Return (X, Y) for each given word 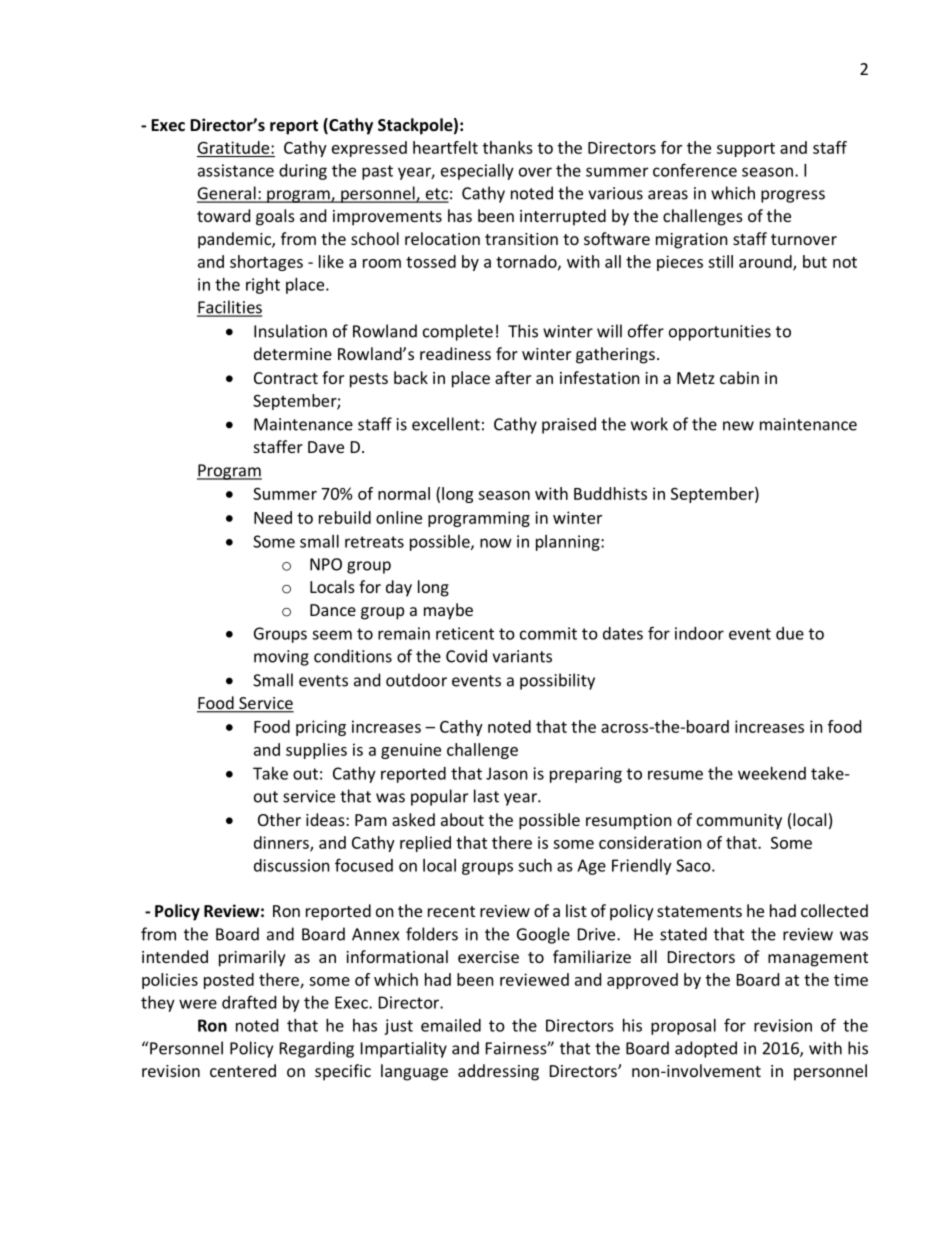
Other (279, 819)
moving (281, 658)
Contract (286, 378)
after (513, 377)
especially (477, 172)
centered (243, 1070)
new (738, 426)
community (739, 822)
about (462, 819)
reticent (465, 633)
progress (793, 196)
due (790, 633)
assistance (236, 170)
